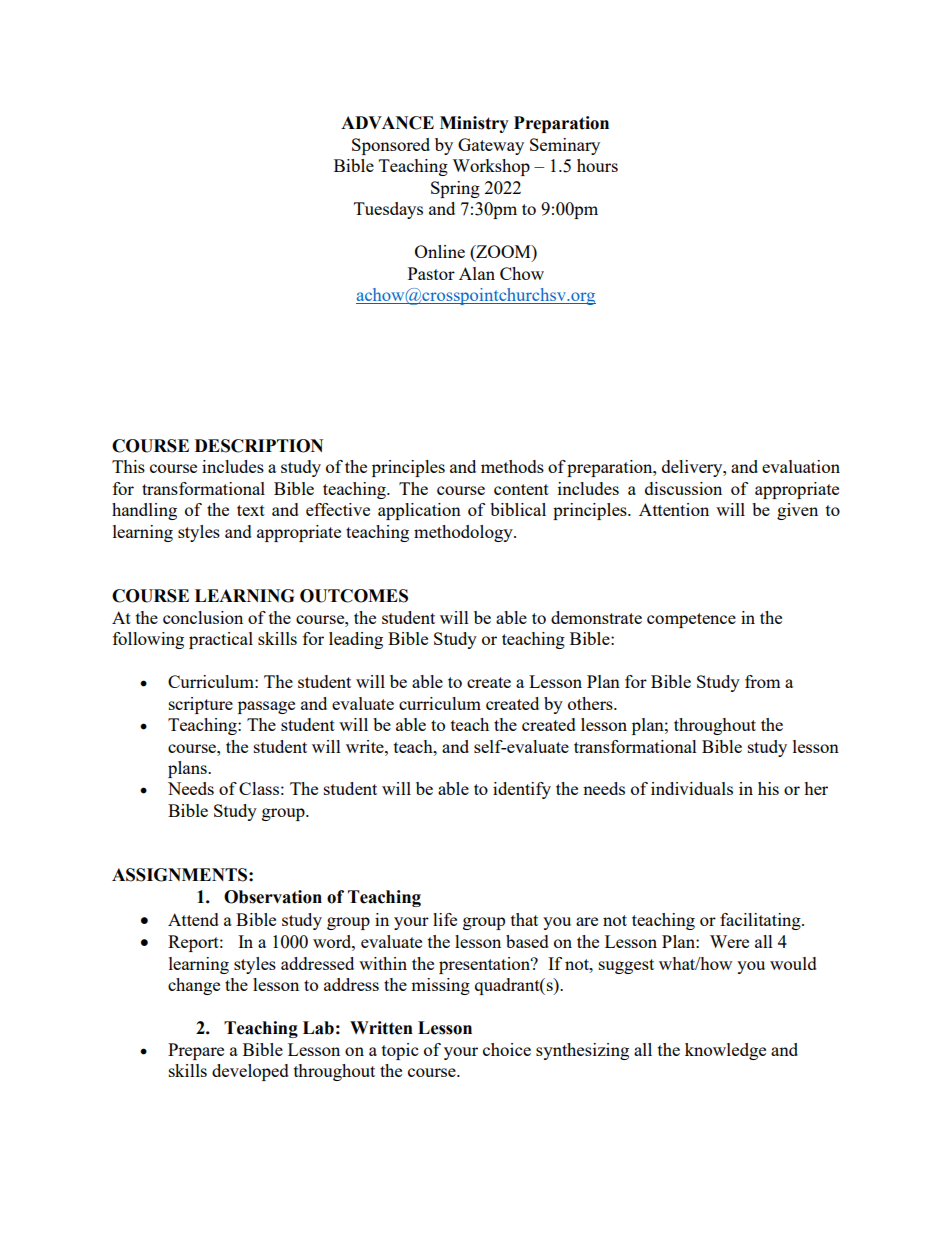  I want to click on evaluation, so click(801, 466).
